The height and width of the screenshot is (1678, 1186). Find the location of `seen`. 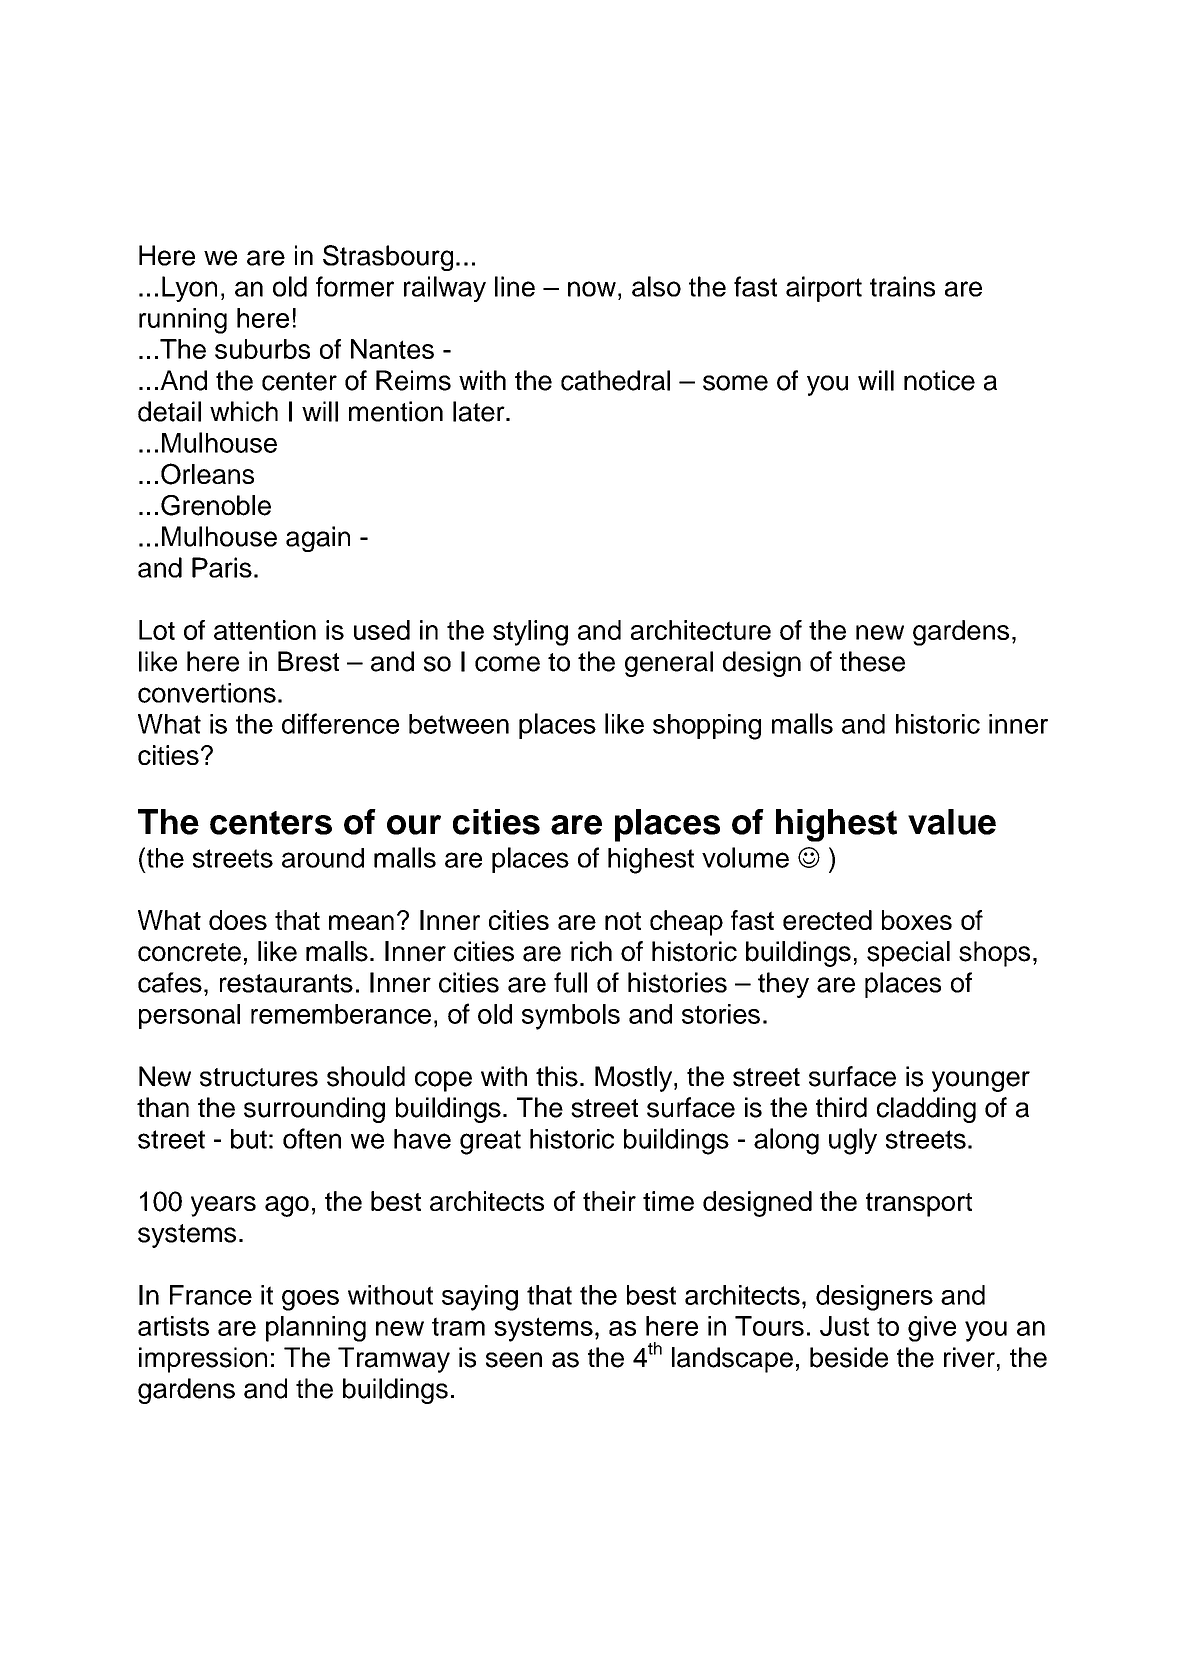

seen is located at coordinates (514, 1360).
